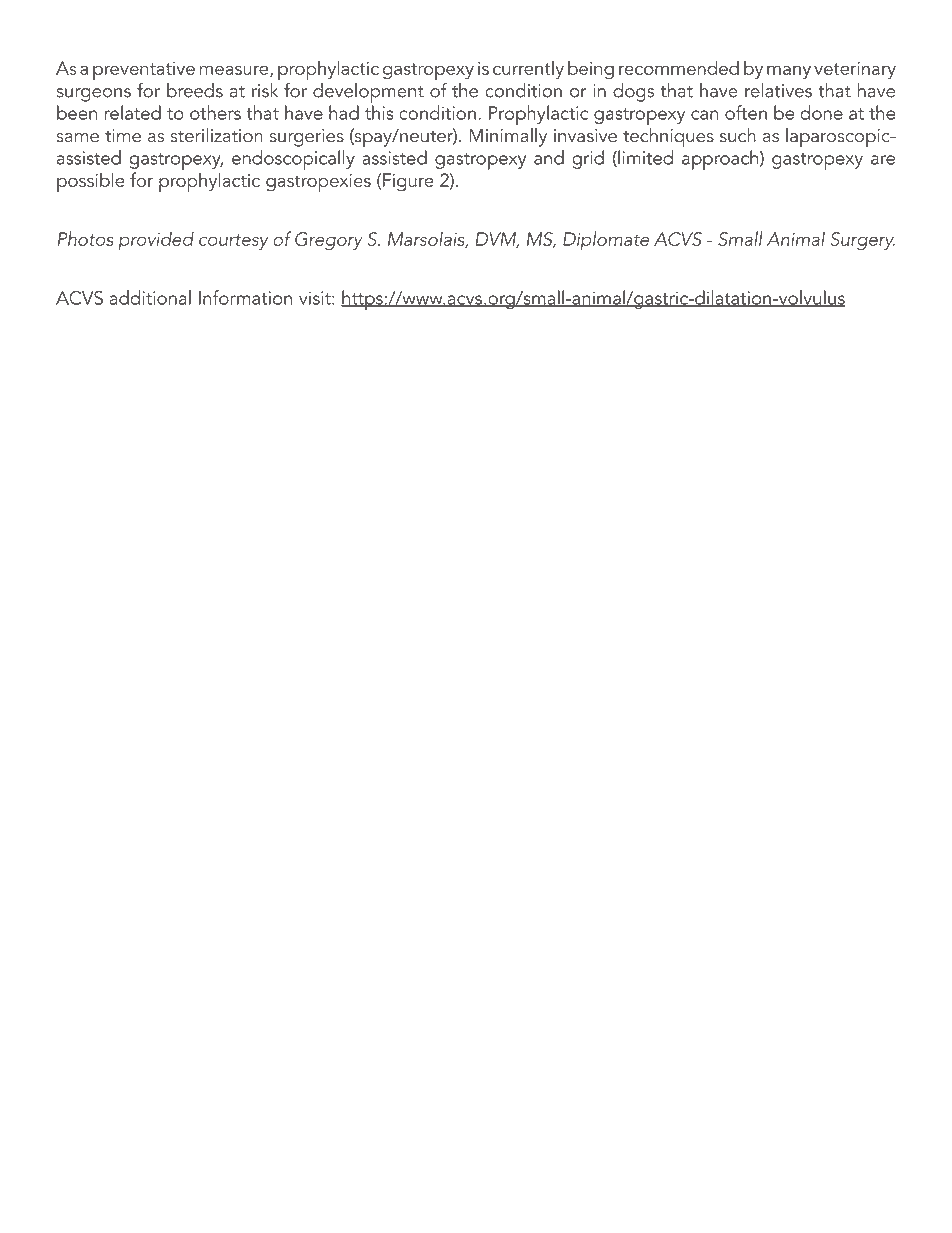 The image size is (952, 1233). I want to click on many, so click(789, 72).
